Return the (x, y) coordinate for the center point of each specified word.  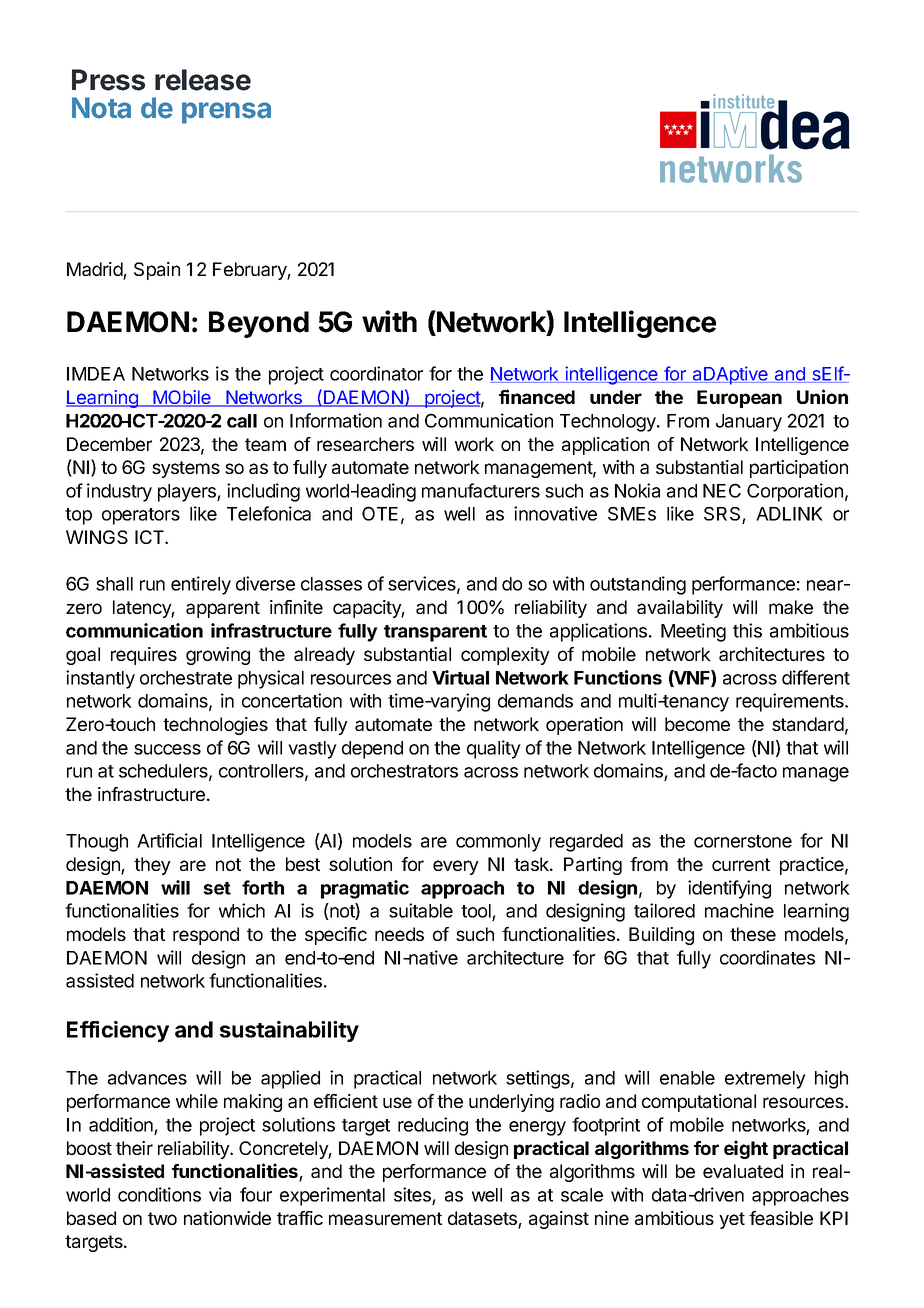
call (242, 421)
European (739, 399)
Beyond (259, 324)
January (749, 423)
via (220, 1194)
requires (144, 656)
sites (412, 1194)
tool (477, 912)
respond (206, 936)
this (747, 630)
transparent (435, 633)
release (203, 80)
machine (739, 910)
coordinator (376, 373)
